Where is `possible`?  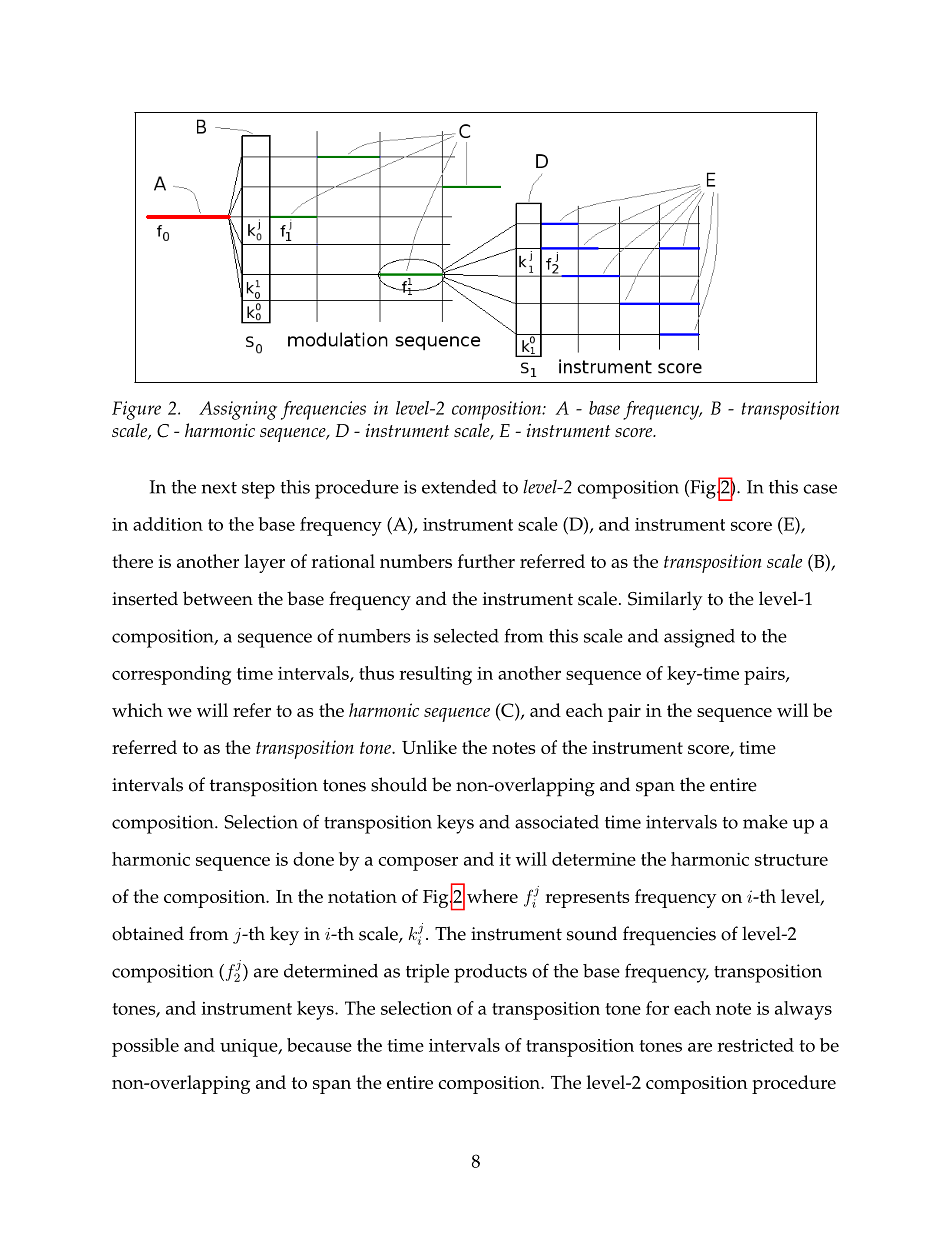 possible is located at coordinates (145, 1047).
